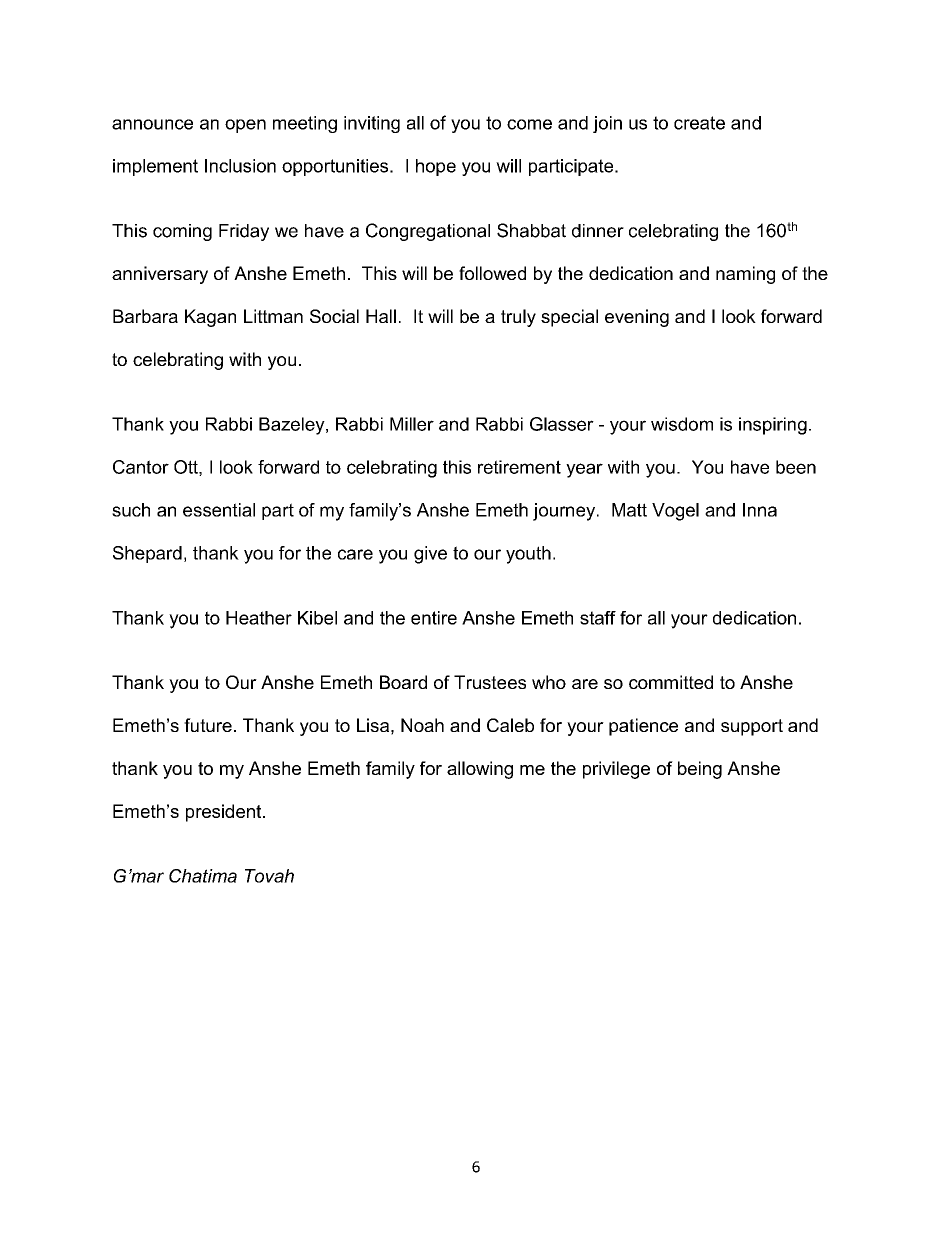  Describe the element at coordinates (436, 167) in the screenshot. I see `hope` at that location.
